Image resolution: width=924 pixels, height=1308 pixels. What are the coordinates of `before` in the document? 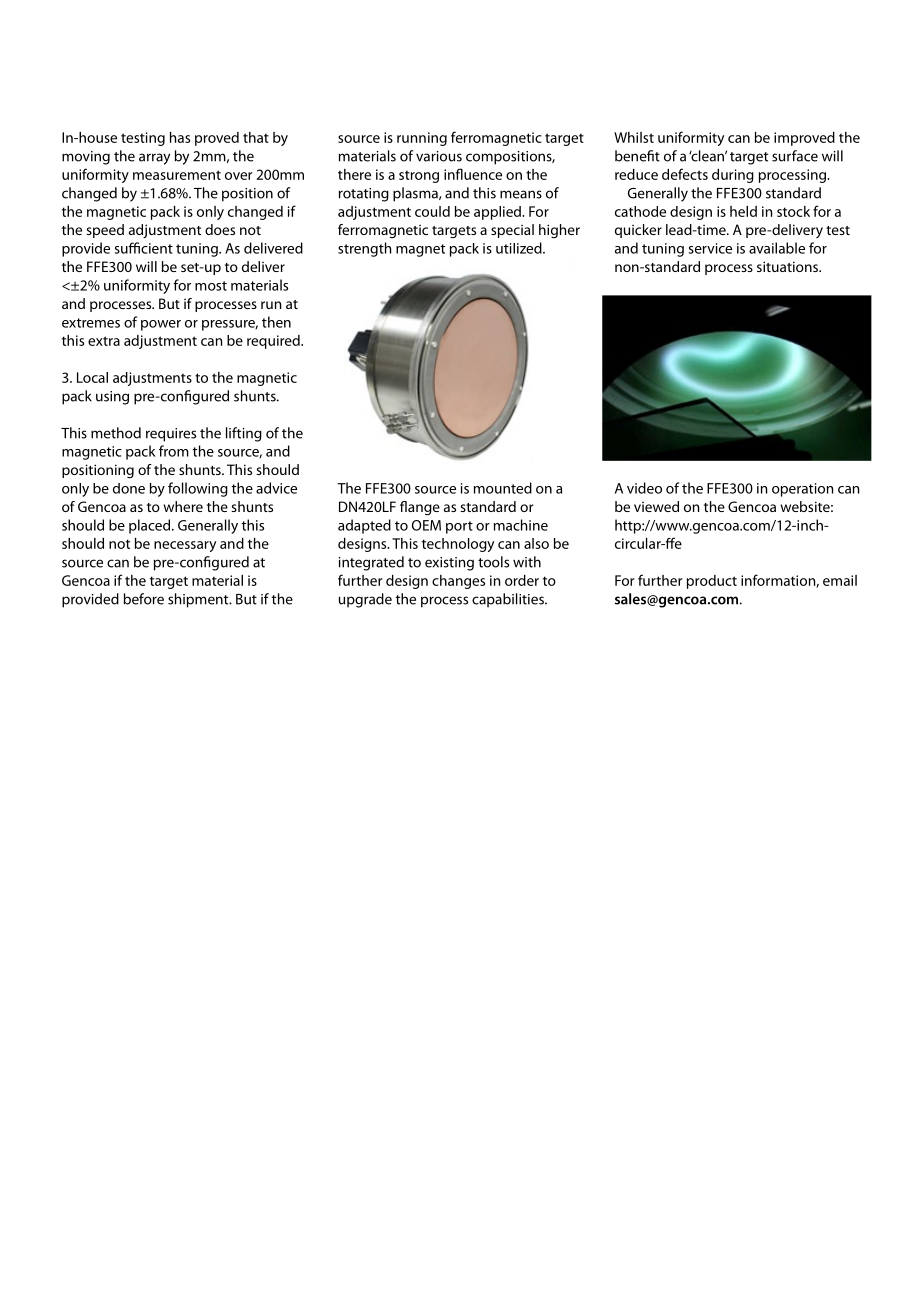 It's located at (144, 599).
